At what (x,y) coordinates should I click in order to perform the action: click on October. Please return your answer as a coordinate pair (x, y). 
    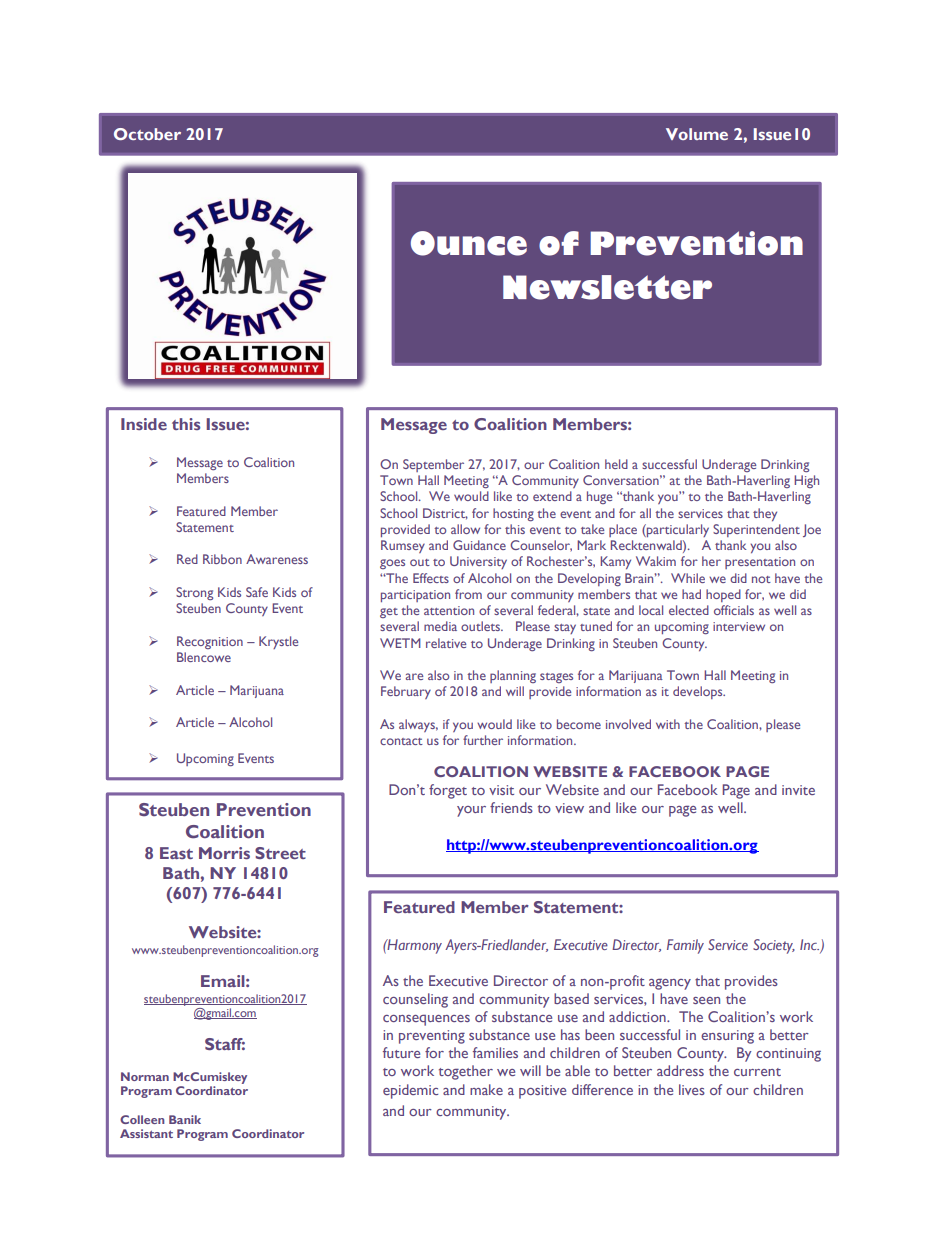
    Looking at the image, I should click on (147, 134).
